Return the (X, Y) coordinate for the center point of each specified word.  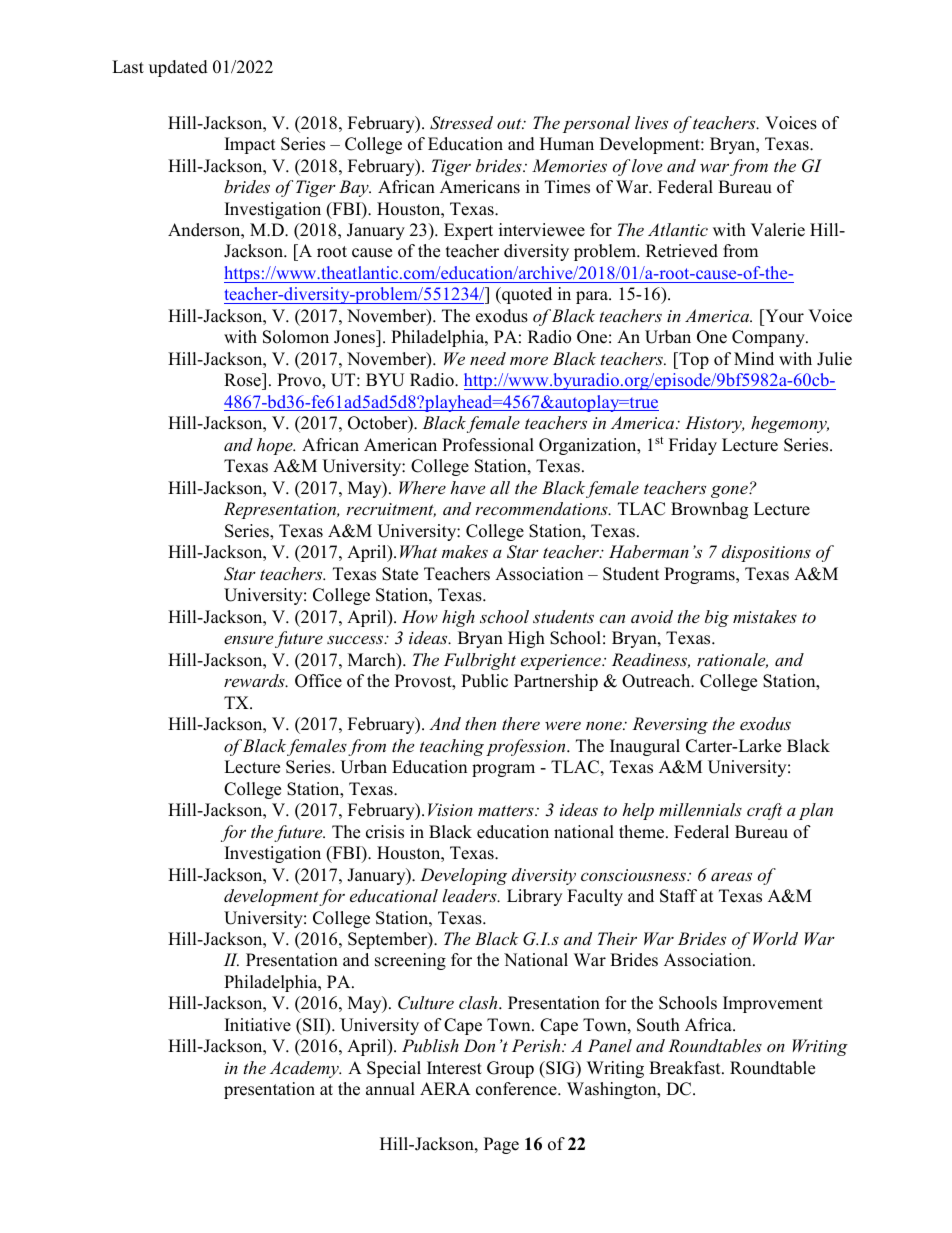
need (488, 358)
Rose (243, 381)
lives (651, 122)
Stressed (461, 123)
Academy (305, 1069)
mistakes (765, 616)
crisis (385, 832)
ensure (248, 639)
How (420, 616)
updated (178, 68)
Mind (754, 359)
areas (731, 876)
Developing (463, 876)
